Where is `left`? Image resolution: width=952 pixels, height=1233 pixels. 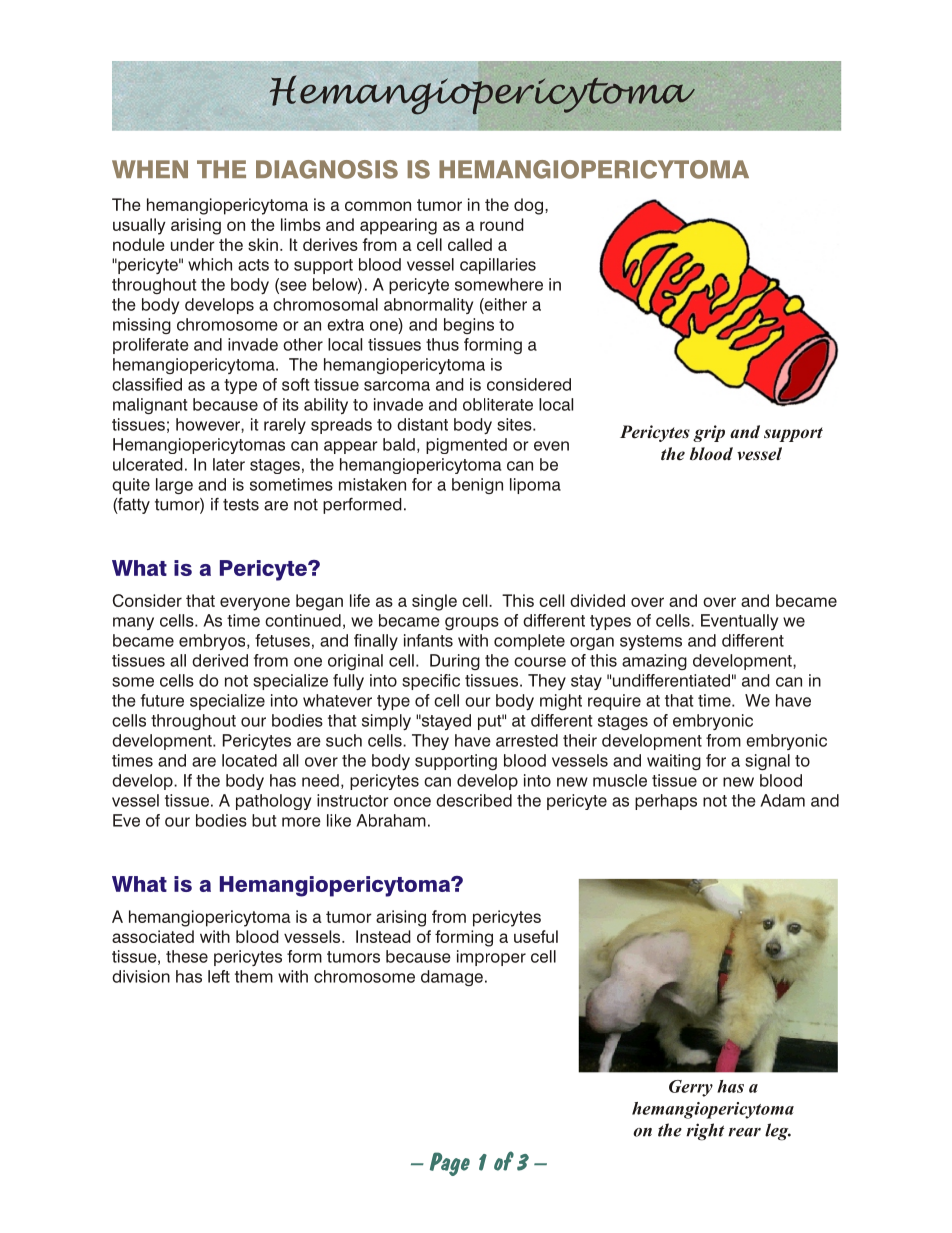
left is located at coordinates (219, 976).
